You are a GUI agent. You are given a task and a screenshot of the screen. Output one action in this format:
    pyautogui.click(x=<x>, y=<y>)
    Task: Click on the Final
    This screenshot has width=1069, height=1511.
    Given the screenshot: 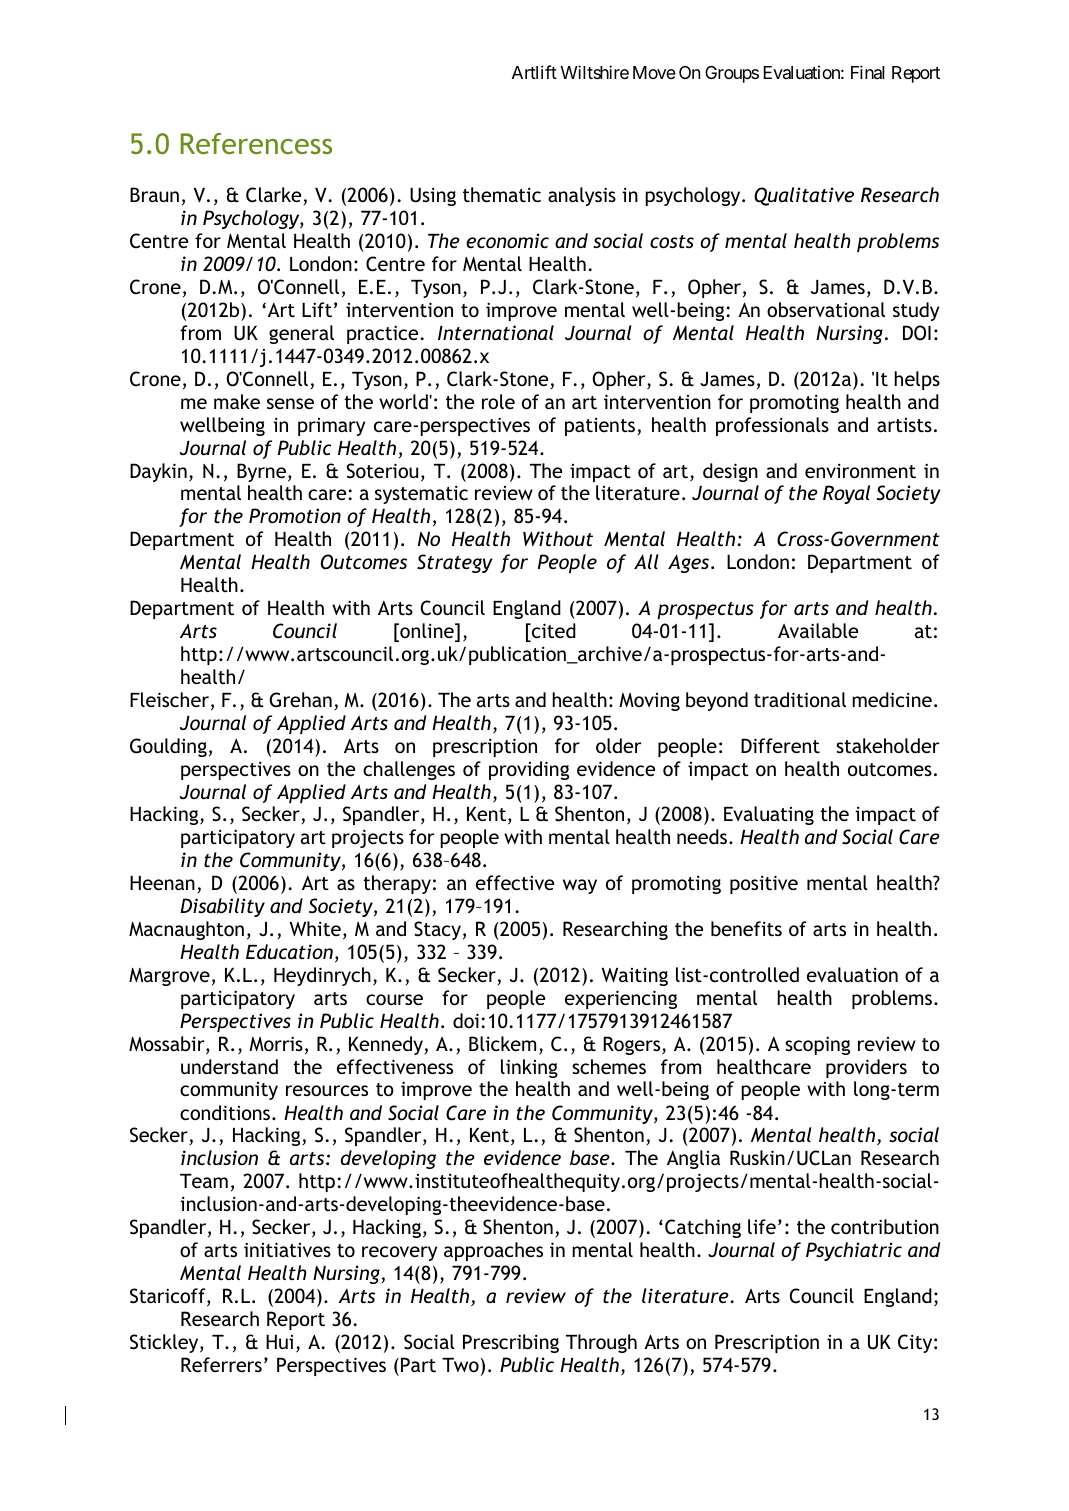 What is the action you would take?
    pyautogui.click(x=868, y=72)
